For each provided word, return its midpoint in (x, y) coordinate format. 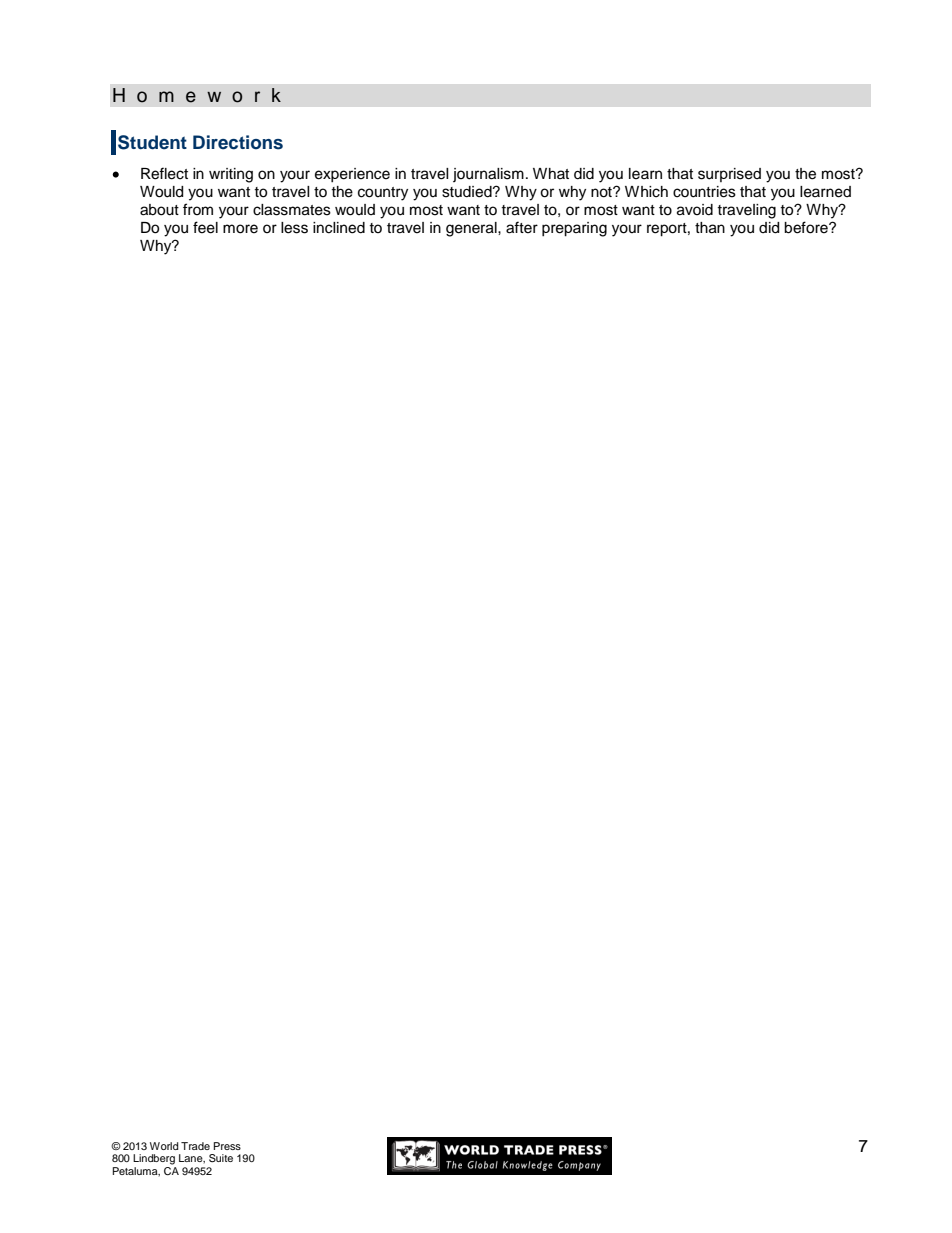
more (240, 229)
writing (231, 175)
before (807, 227)
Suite (221, 1158)
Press (227, 1146)
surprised (729, 175)
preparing (574, 229)
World (164, 1146)
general (472, 229)
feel (205, 227)
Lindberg (154, 1159)
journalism (488, 175)
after (522, 227)
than (710, 228)
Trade (195, 1146)
